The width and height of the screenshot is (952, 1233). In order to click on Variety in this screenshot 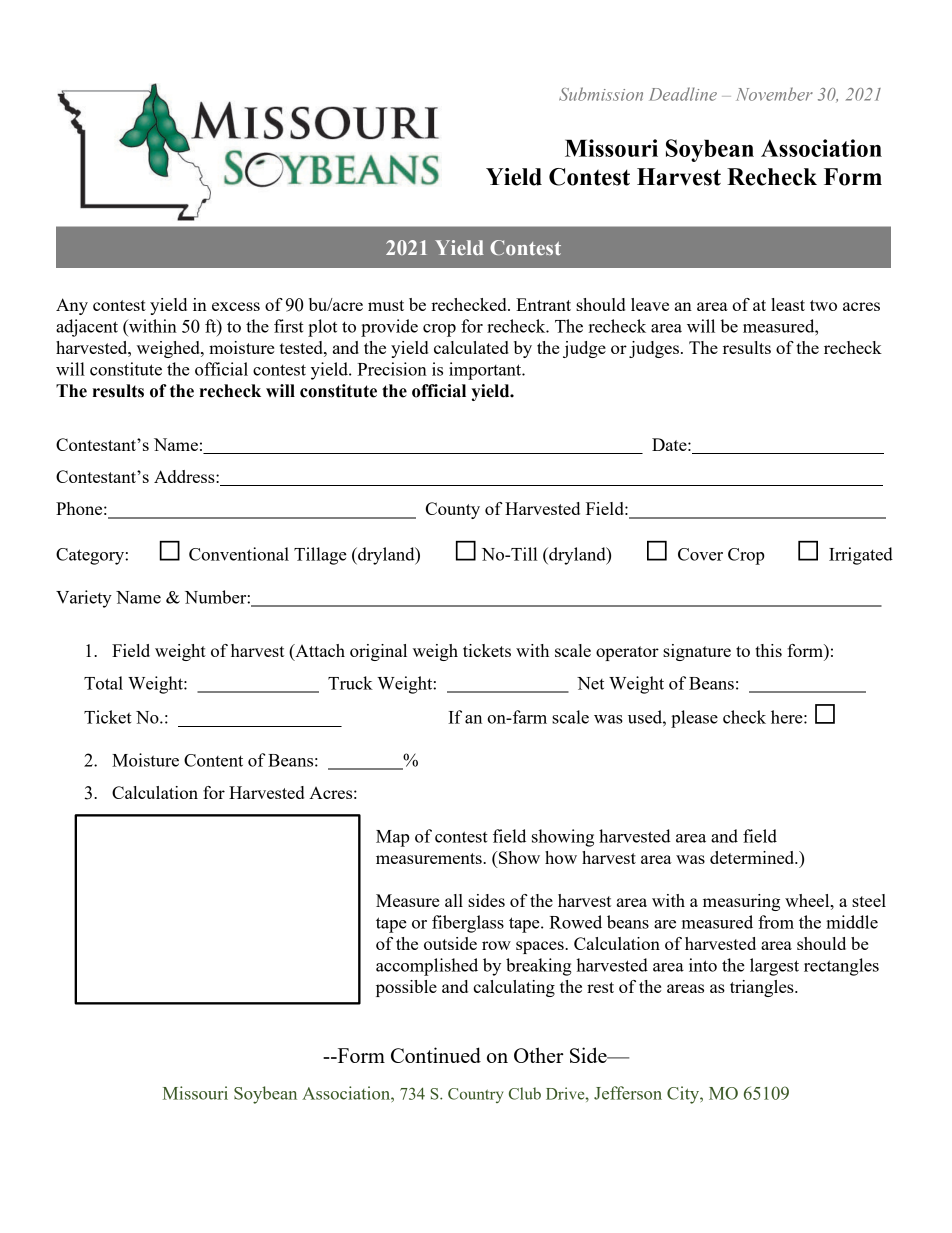, I will do `click(84, 599)`.
